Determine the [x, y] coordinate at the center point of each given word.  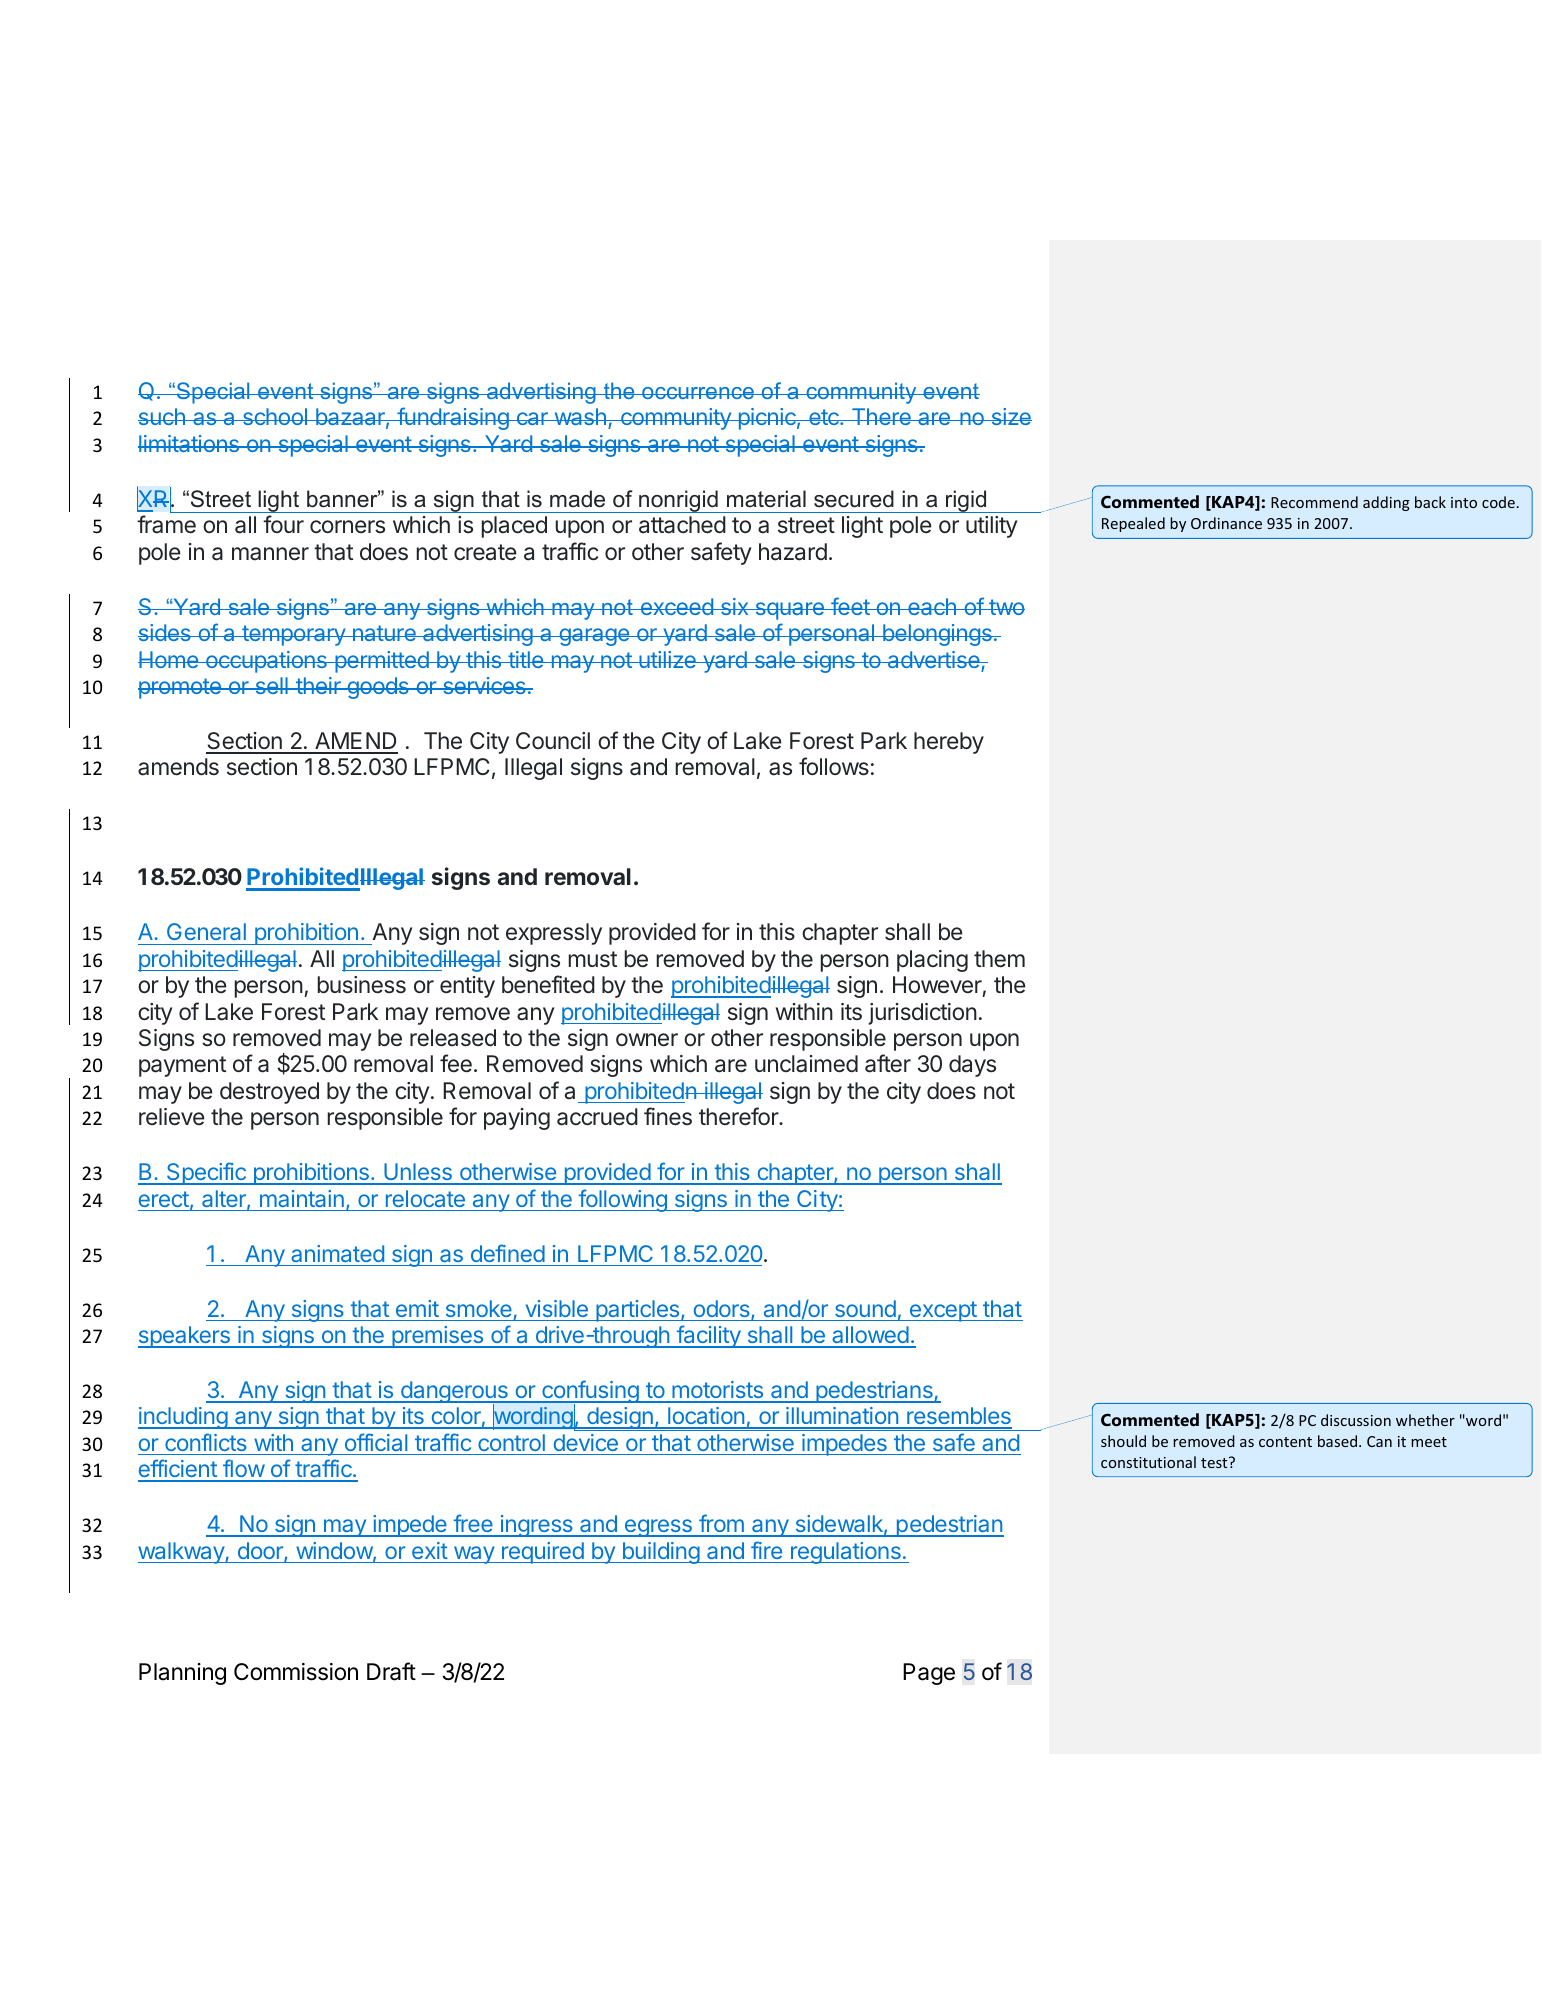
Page [929, 1674]
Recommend [1314, 502]
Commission [296, 1672]
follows [834, 766]
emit [417, 1308]
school [274, 416]
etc [824, 417]
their [318, 685]
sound [865, 1308]
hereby [949, 743]
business [362, 985]
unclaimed [806, 1064]
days [972, 1066]
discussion [1356, 1420]
